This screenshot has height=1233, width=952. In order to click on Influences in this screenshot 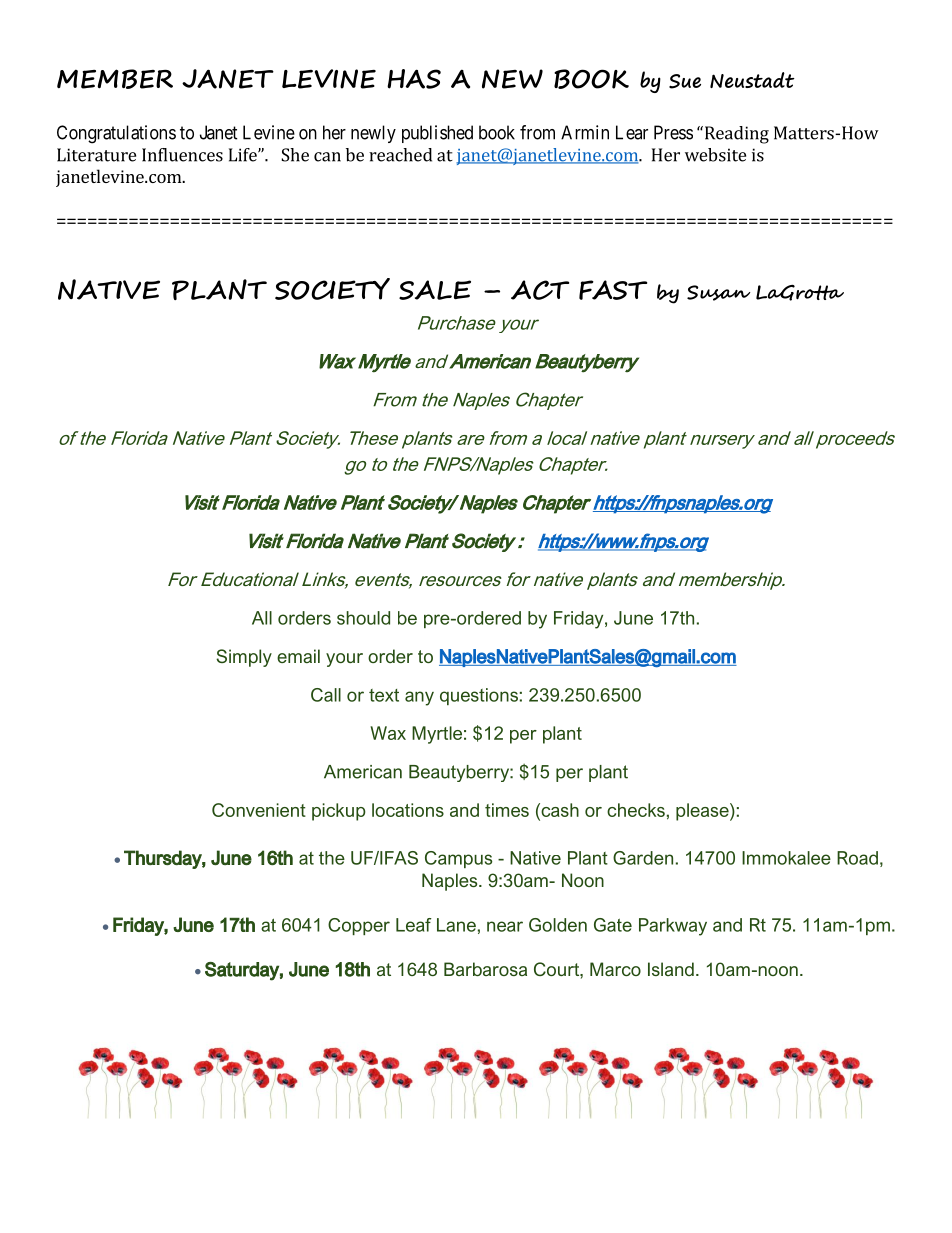, I will do `click(182, 155)`.
